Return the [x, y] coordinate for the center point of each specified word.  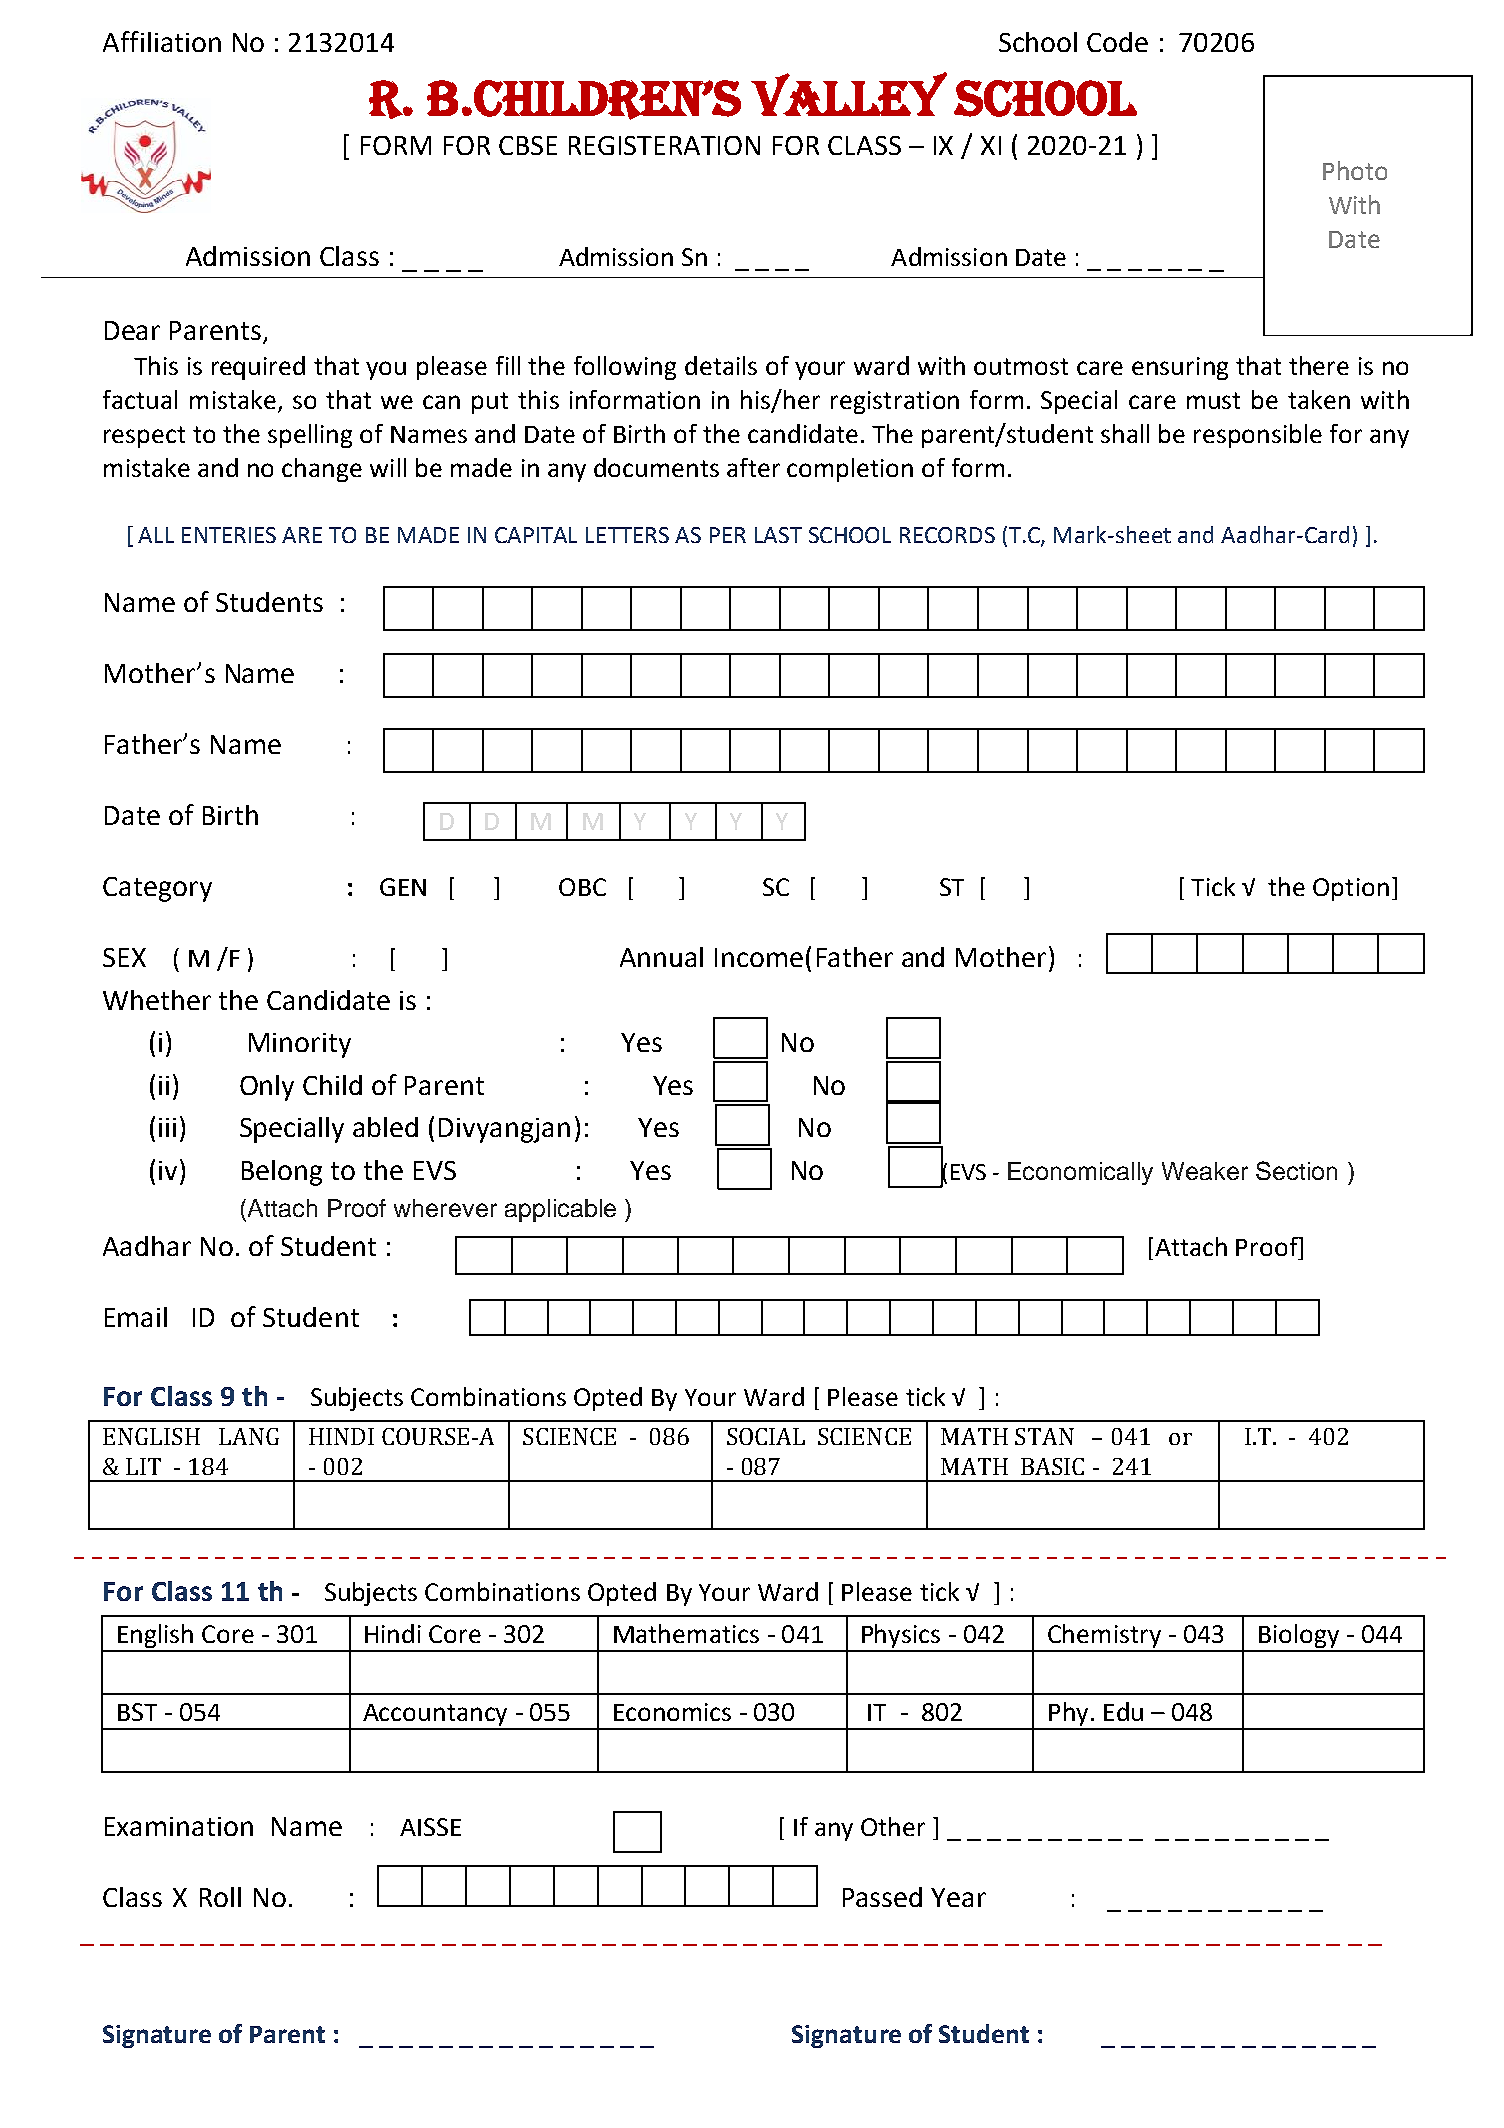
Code [1117, 42]
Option [1351, 889]
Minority [300, 1045]
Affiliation [162, 41]
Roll [220, 1897]
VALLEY [849, 94]
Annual [661, 957]
